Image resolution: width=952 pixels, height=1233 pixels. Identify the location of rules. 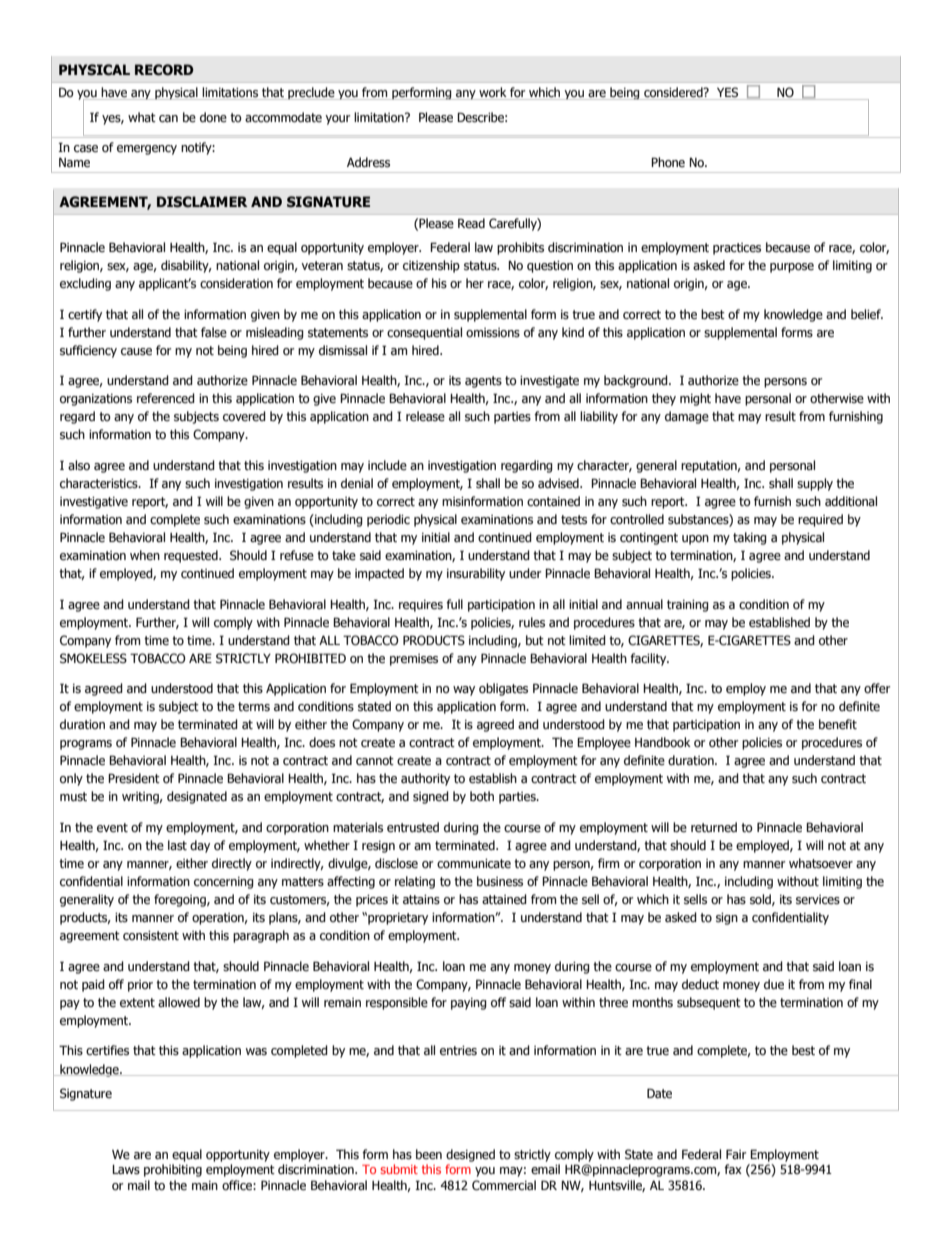
(532, 622).
